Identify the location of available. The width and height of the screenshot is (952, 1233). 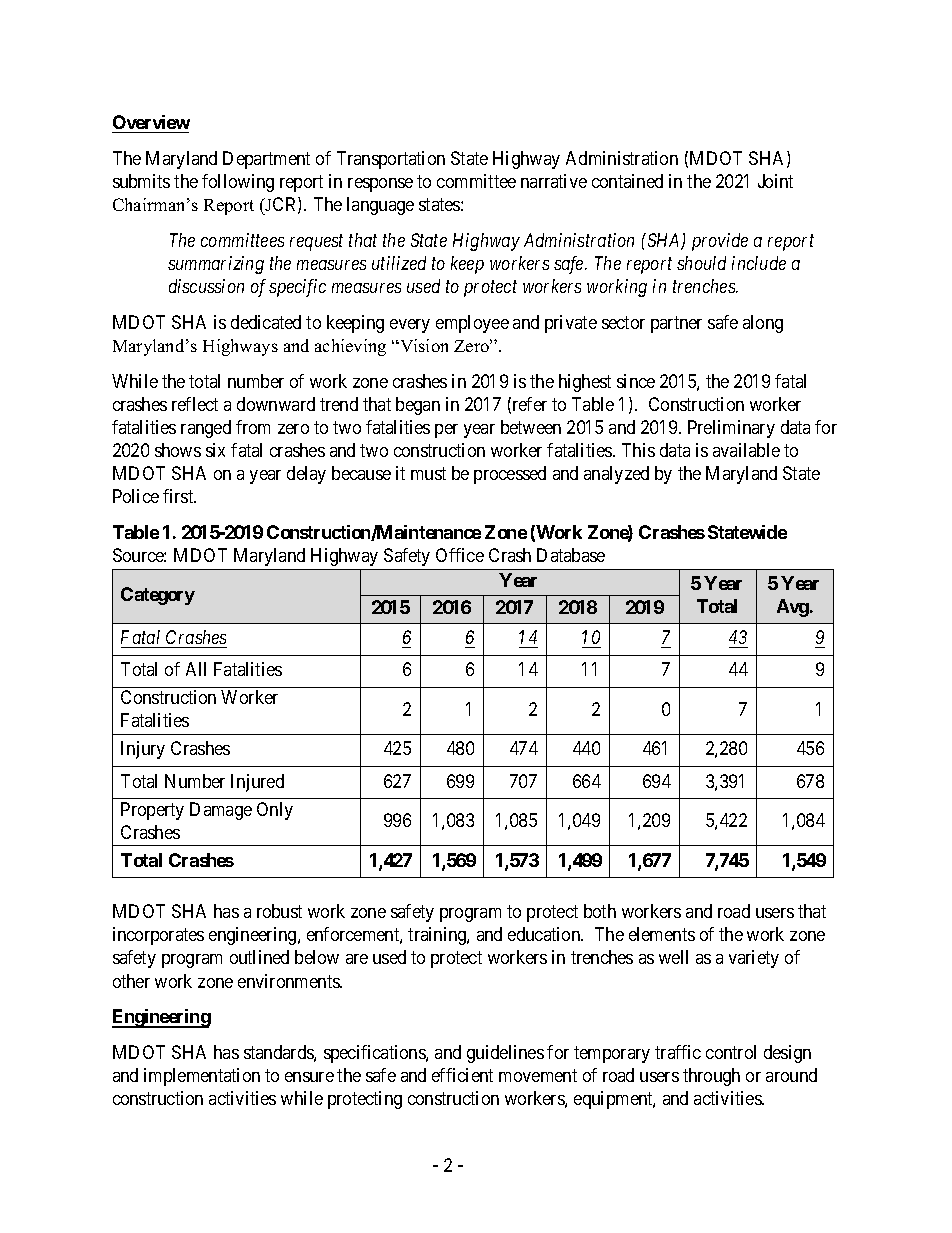
(746, 450).
